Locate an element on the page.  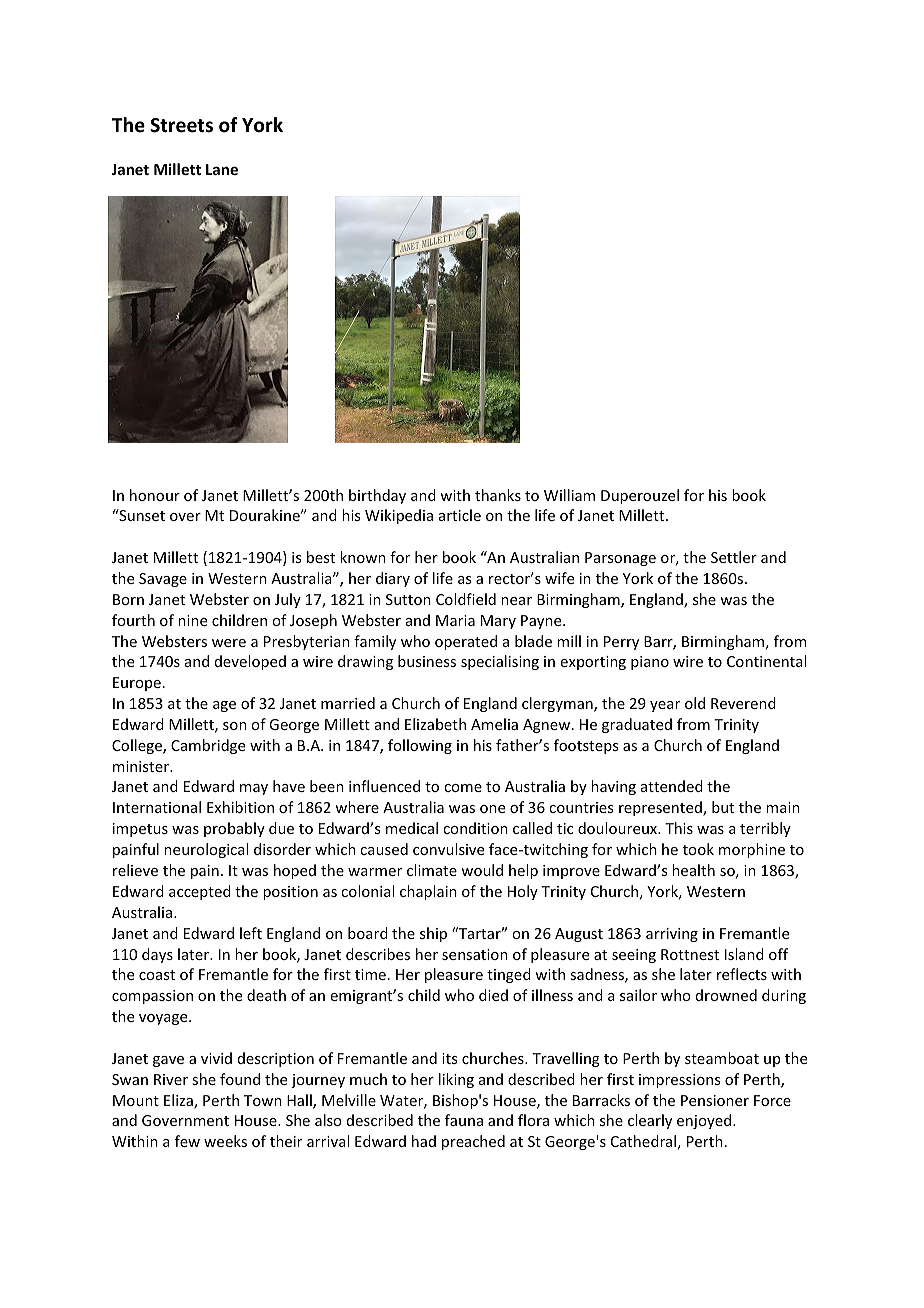
William is located at coordinates (569, 495).
